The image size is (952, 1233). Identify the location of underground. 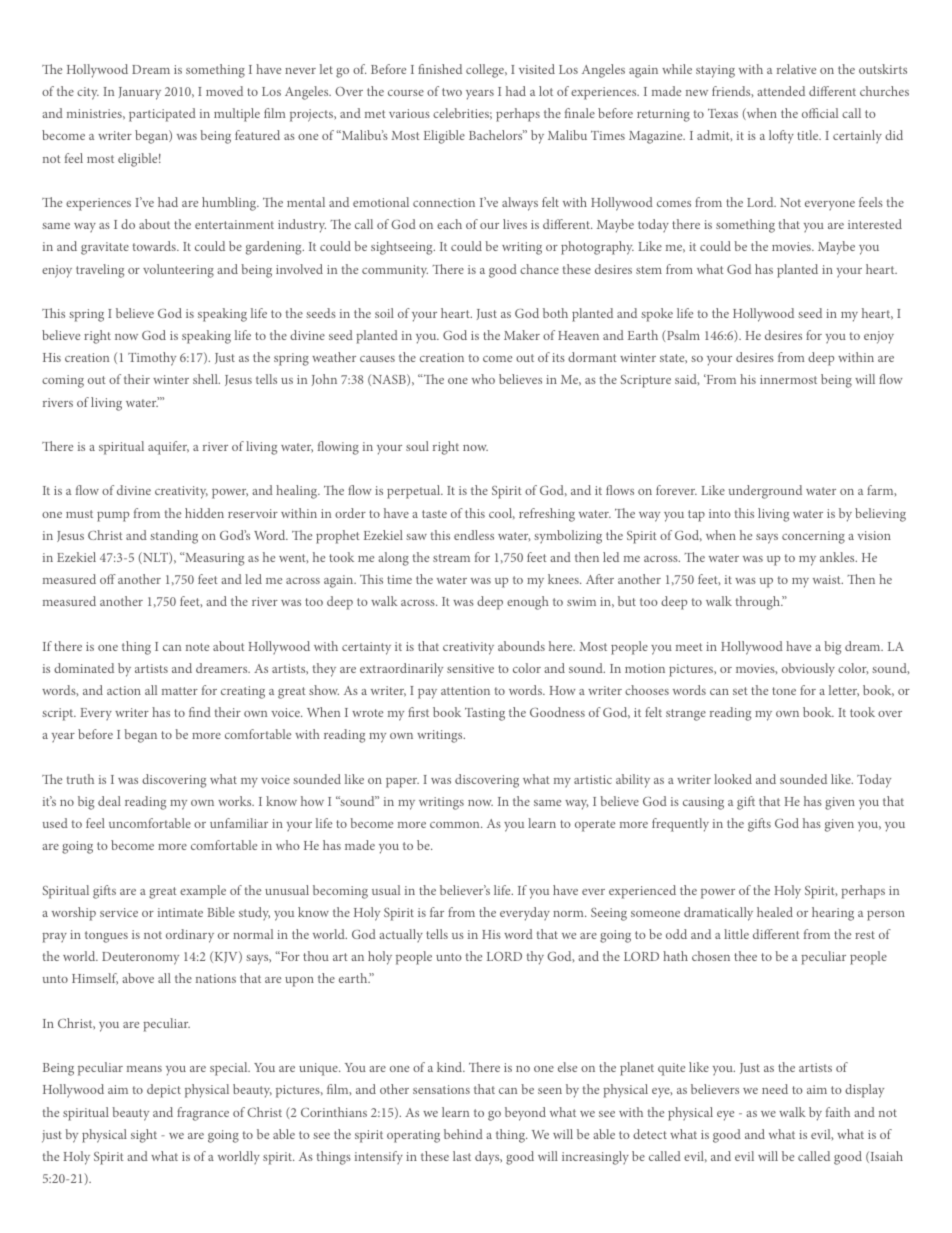
(765, 492).
